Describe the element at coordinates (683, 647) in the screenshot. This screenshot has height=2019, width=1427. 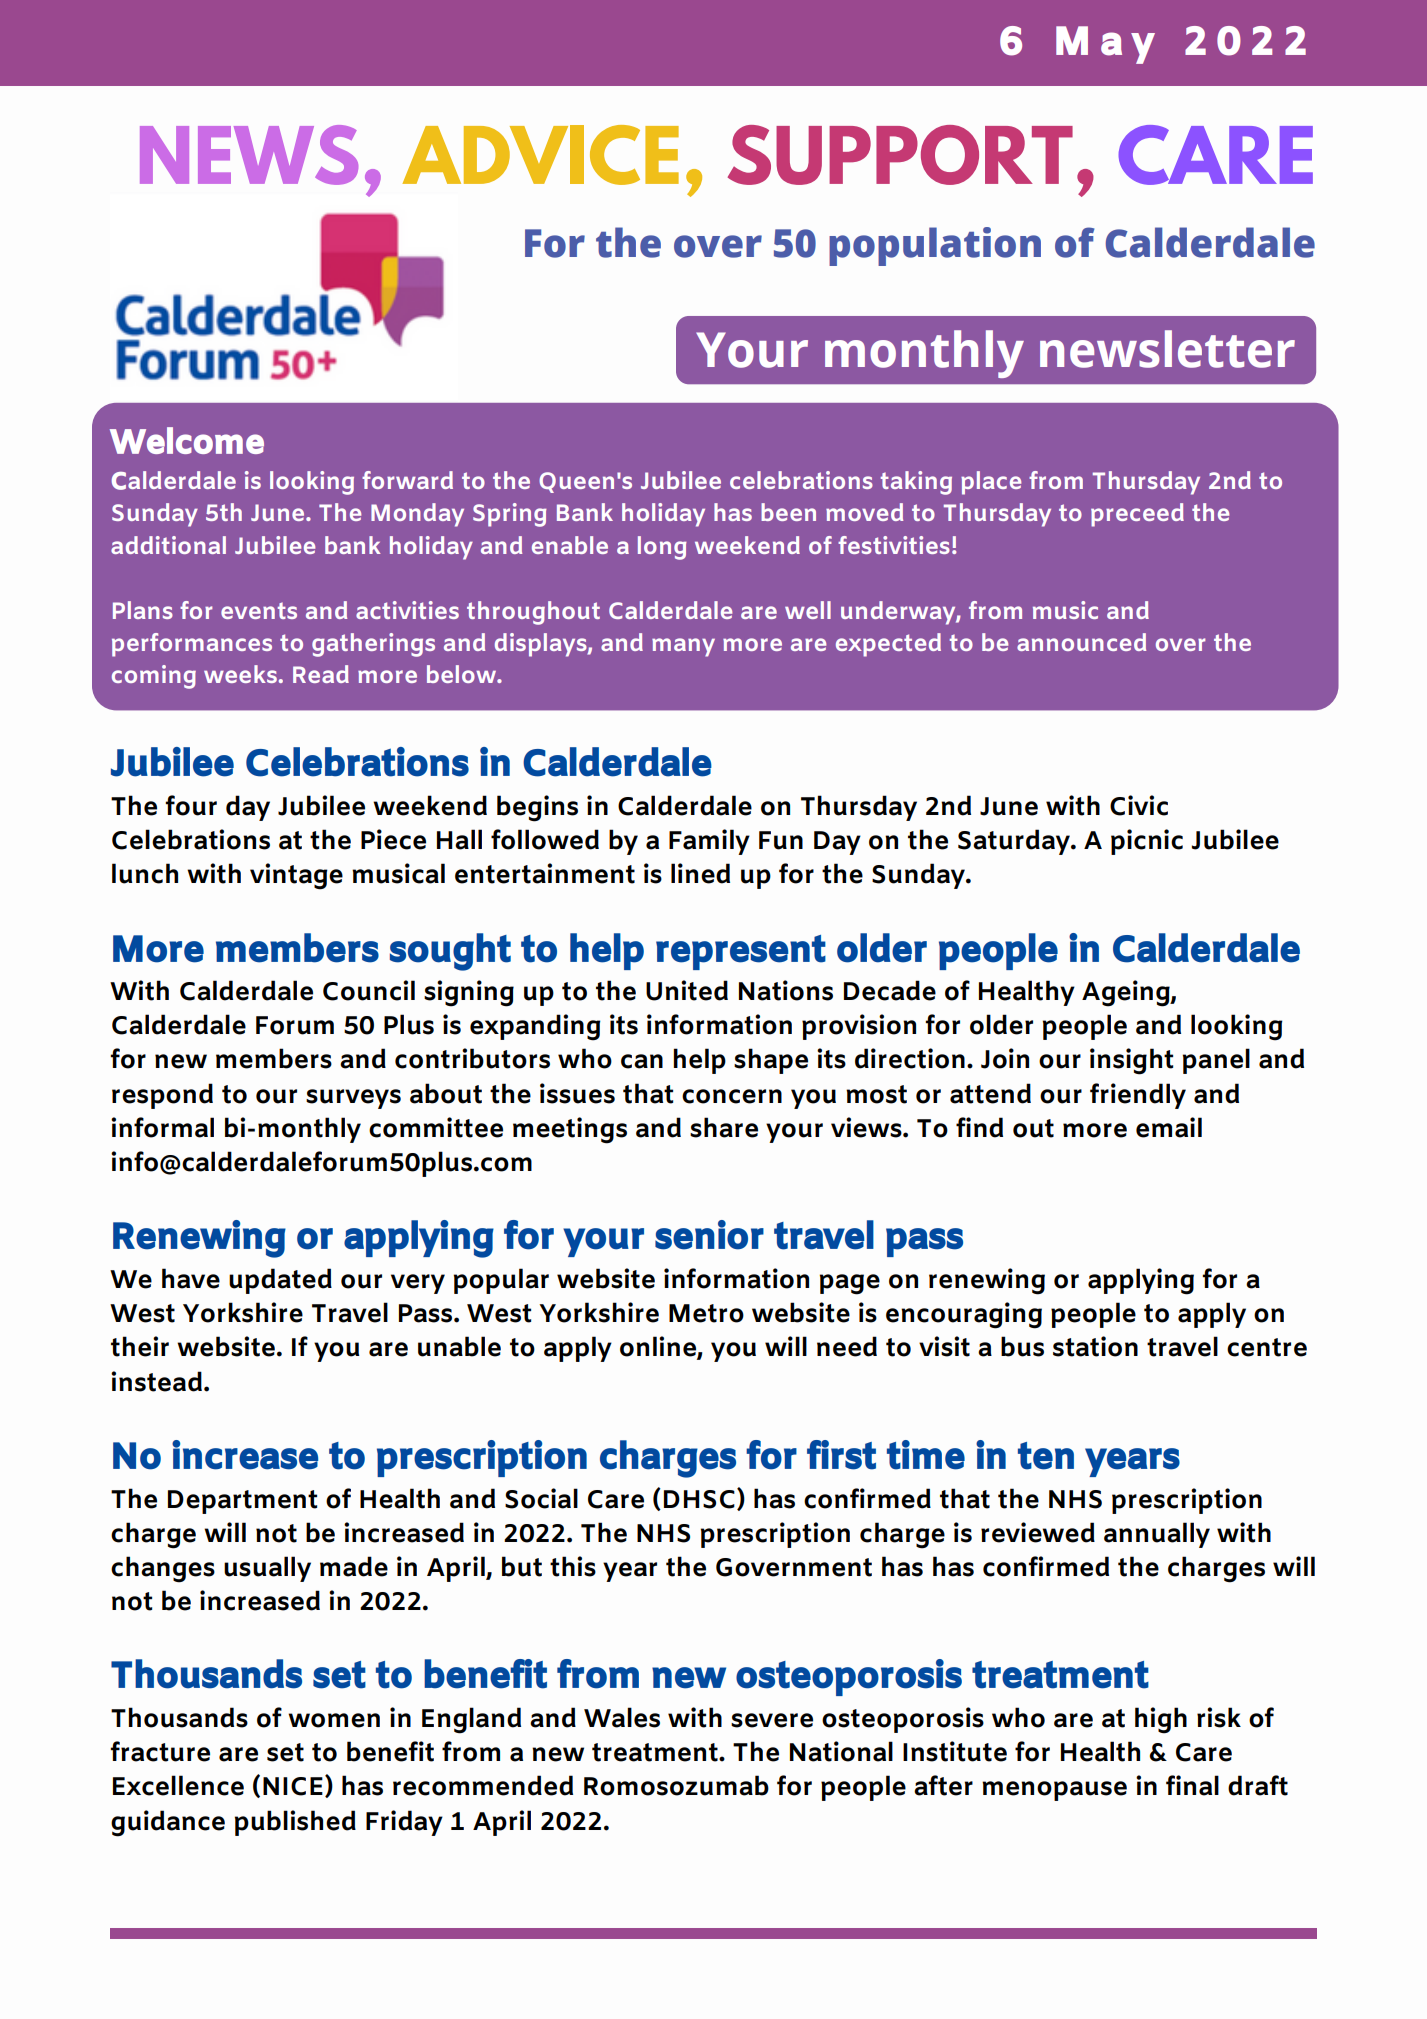
I see `many` at that location.
